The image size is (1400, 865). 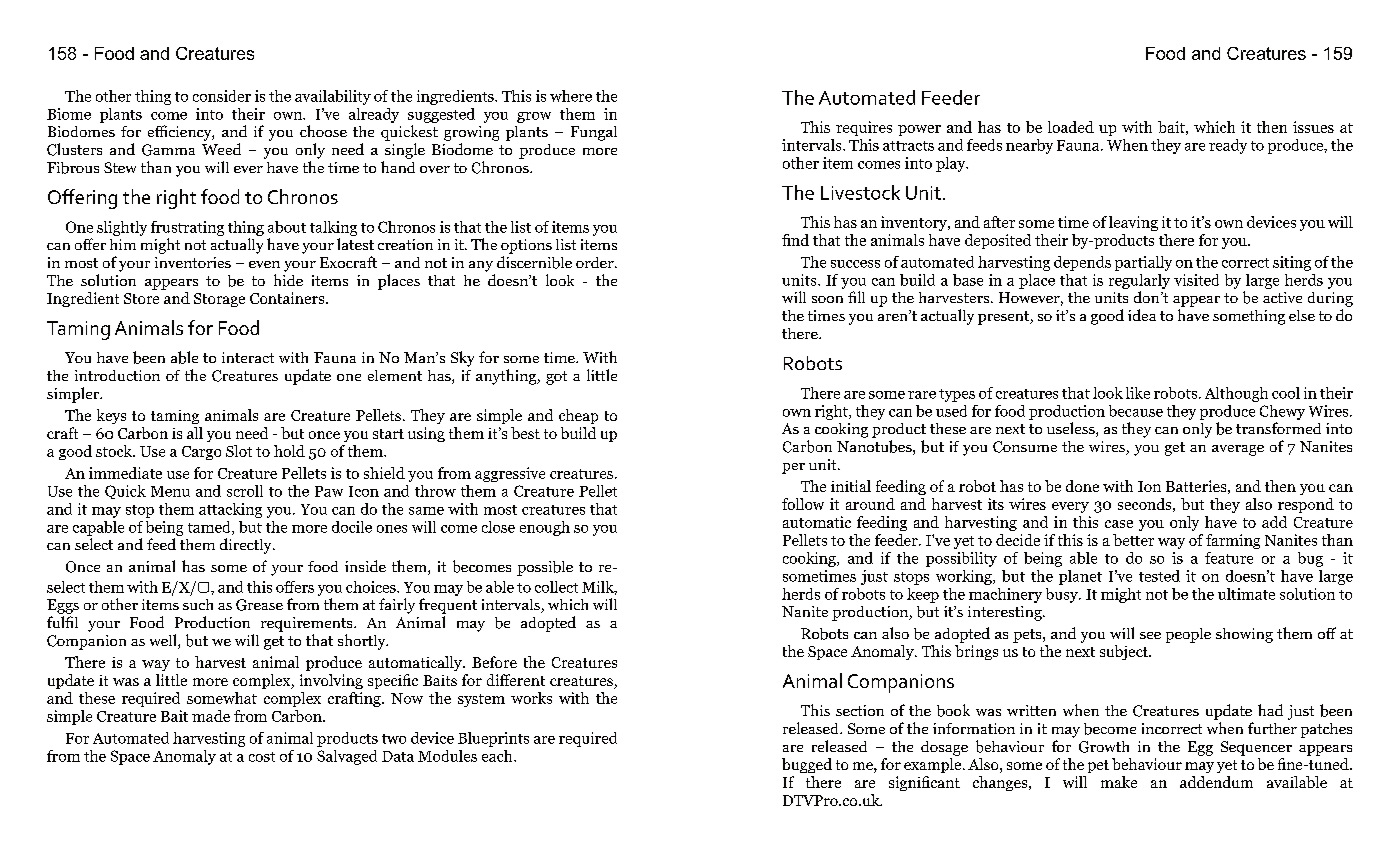 What do you see at coordinates (239, 451) in the page?
I see `Slot` at bounding box center [239, 451].
